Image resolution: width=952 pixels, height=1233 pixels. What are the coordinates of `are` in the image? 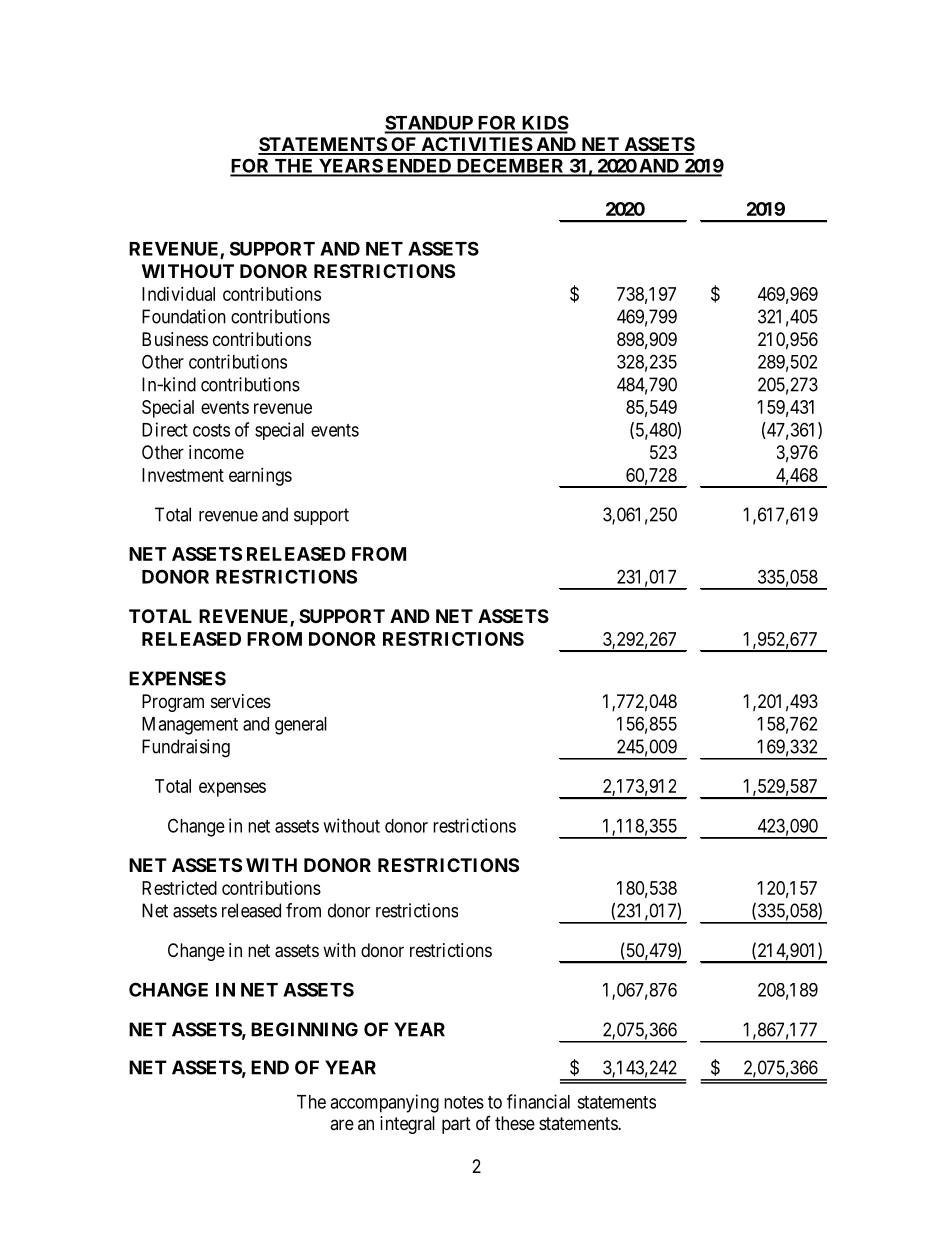 It's located at (342, 1124).
